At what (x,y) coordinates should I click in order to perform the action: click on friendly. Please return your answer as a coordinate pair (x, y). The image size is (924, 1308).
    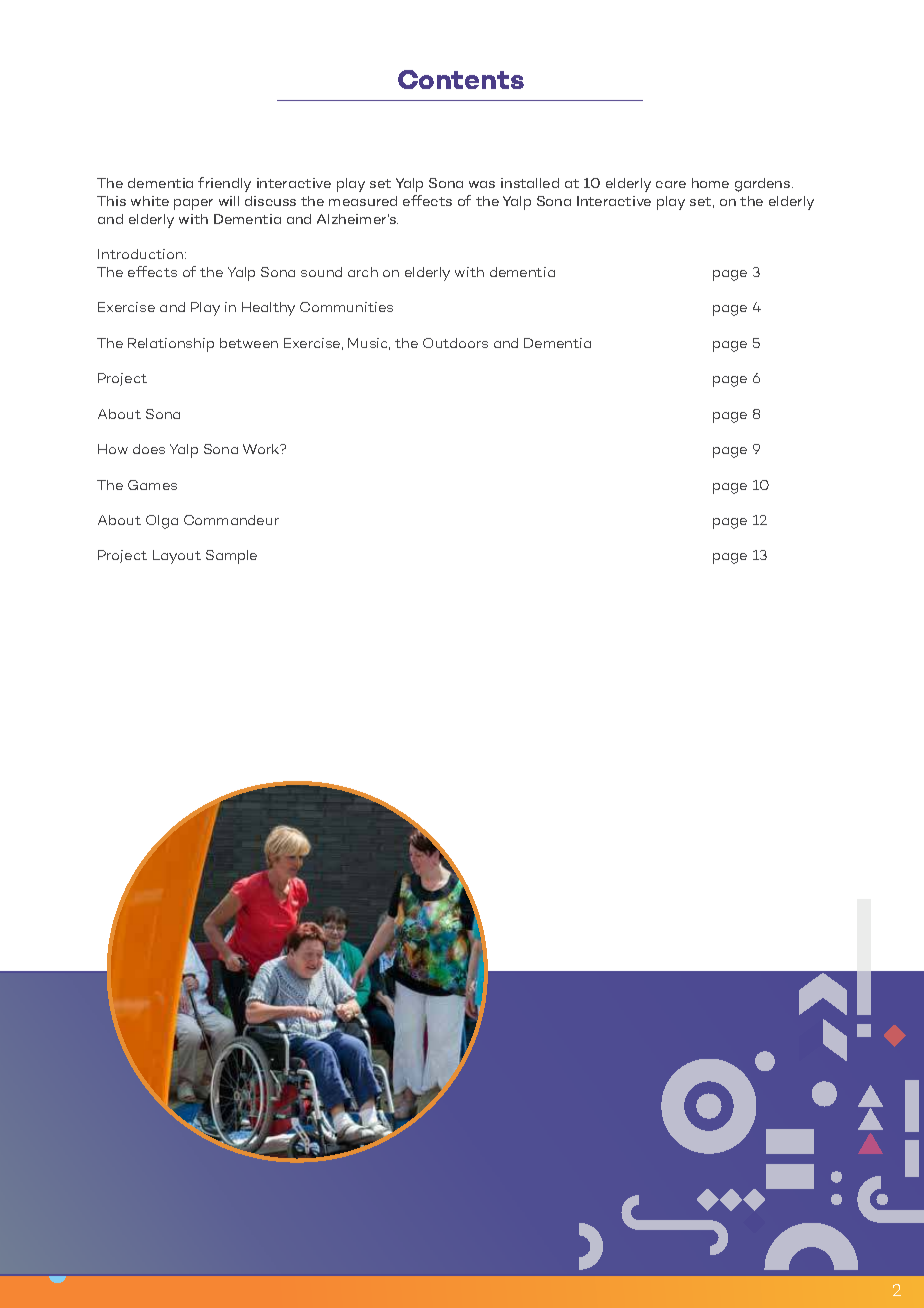
    Looking at the image, I should click on (224, 184).
